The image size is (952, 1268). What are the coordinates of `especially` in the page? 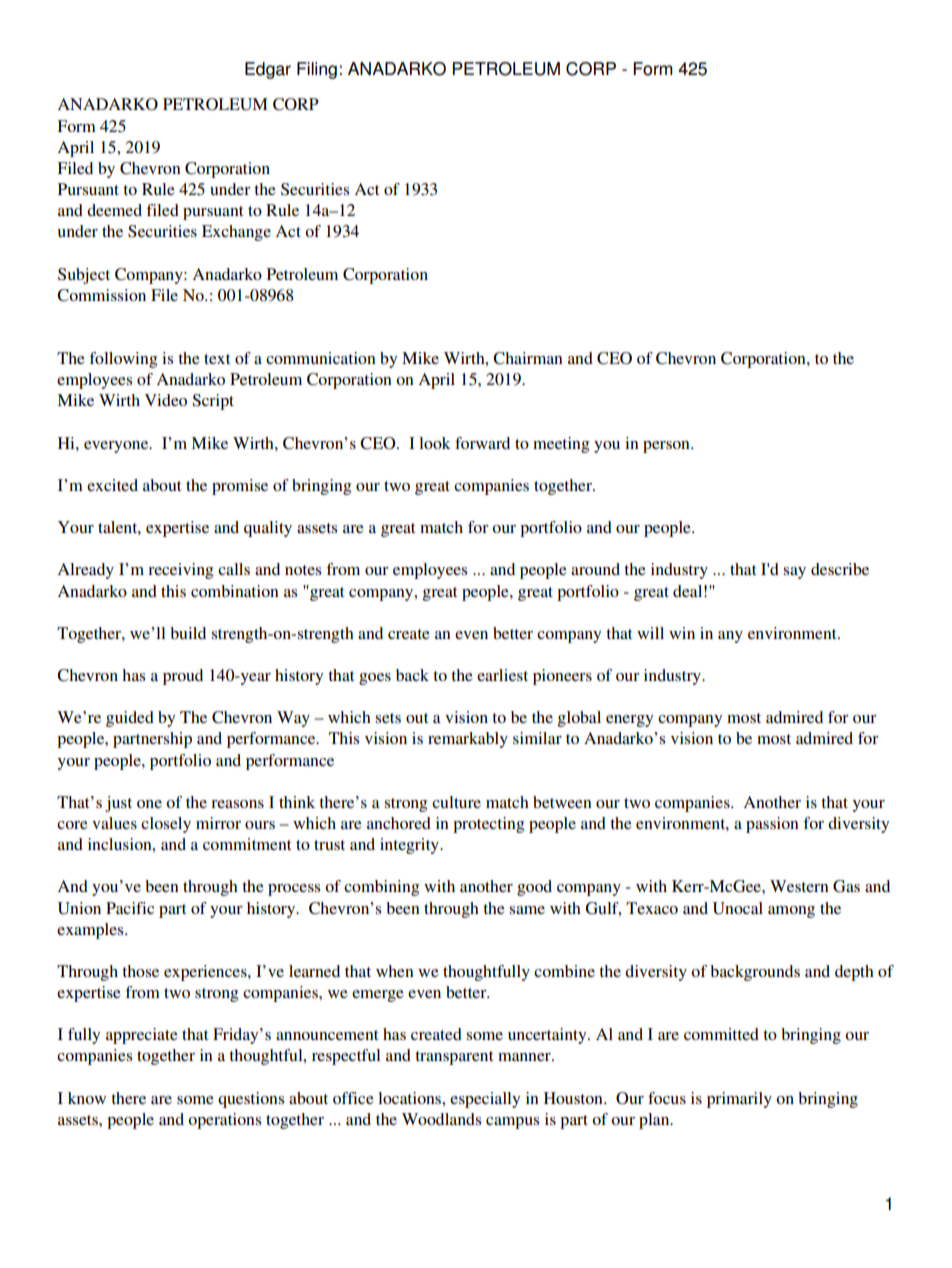 It's located at (485, 1100).
